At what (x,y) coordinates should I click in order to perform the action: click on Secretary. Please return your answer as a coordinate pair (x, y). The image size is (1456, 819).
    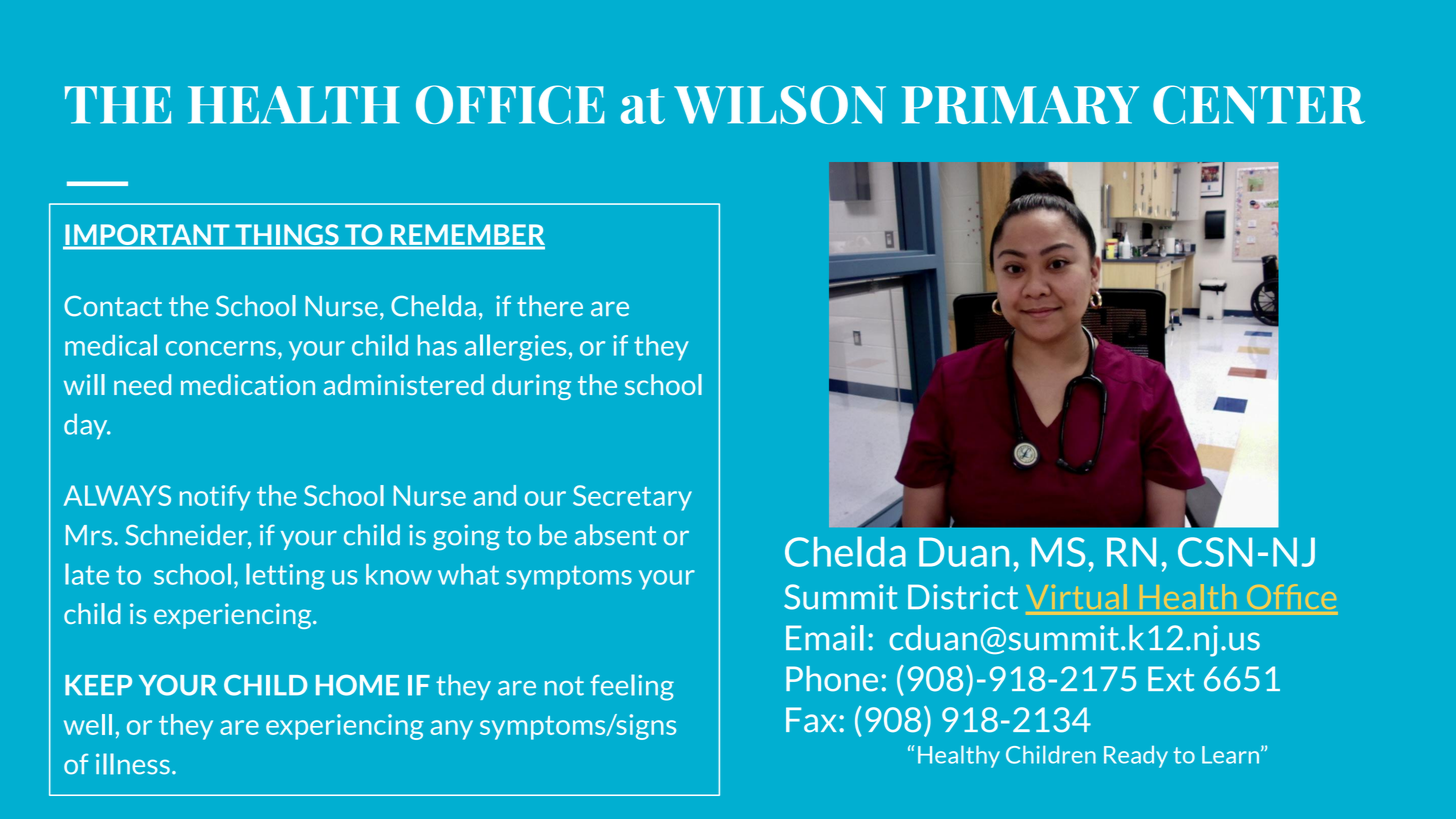
    Looking at the image, I should click on (632, 498).
